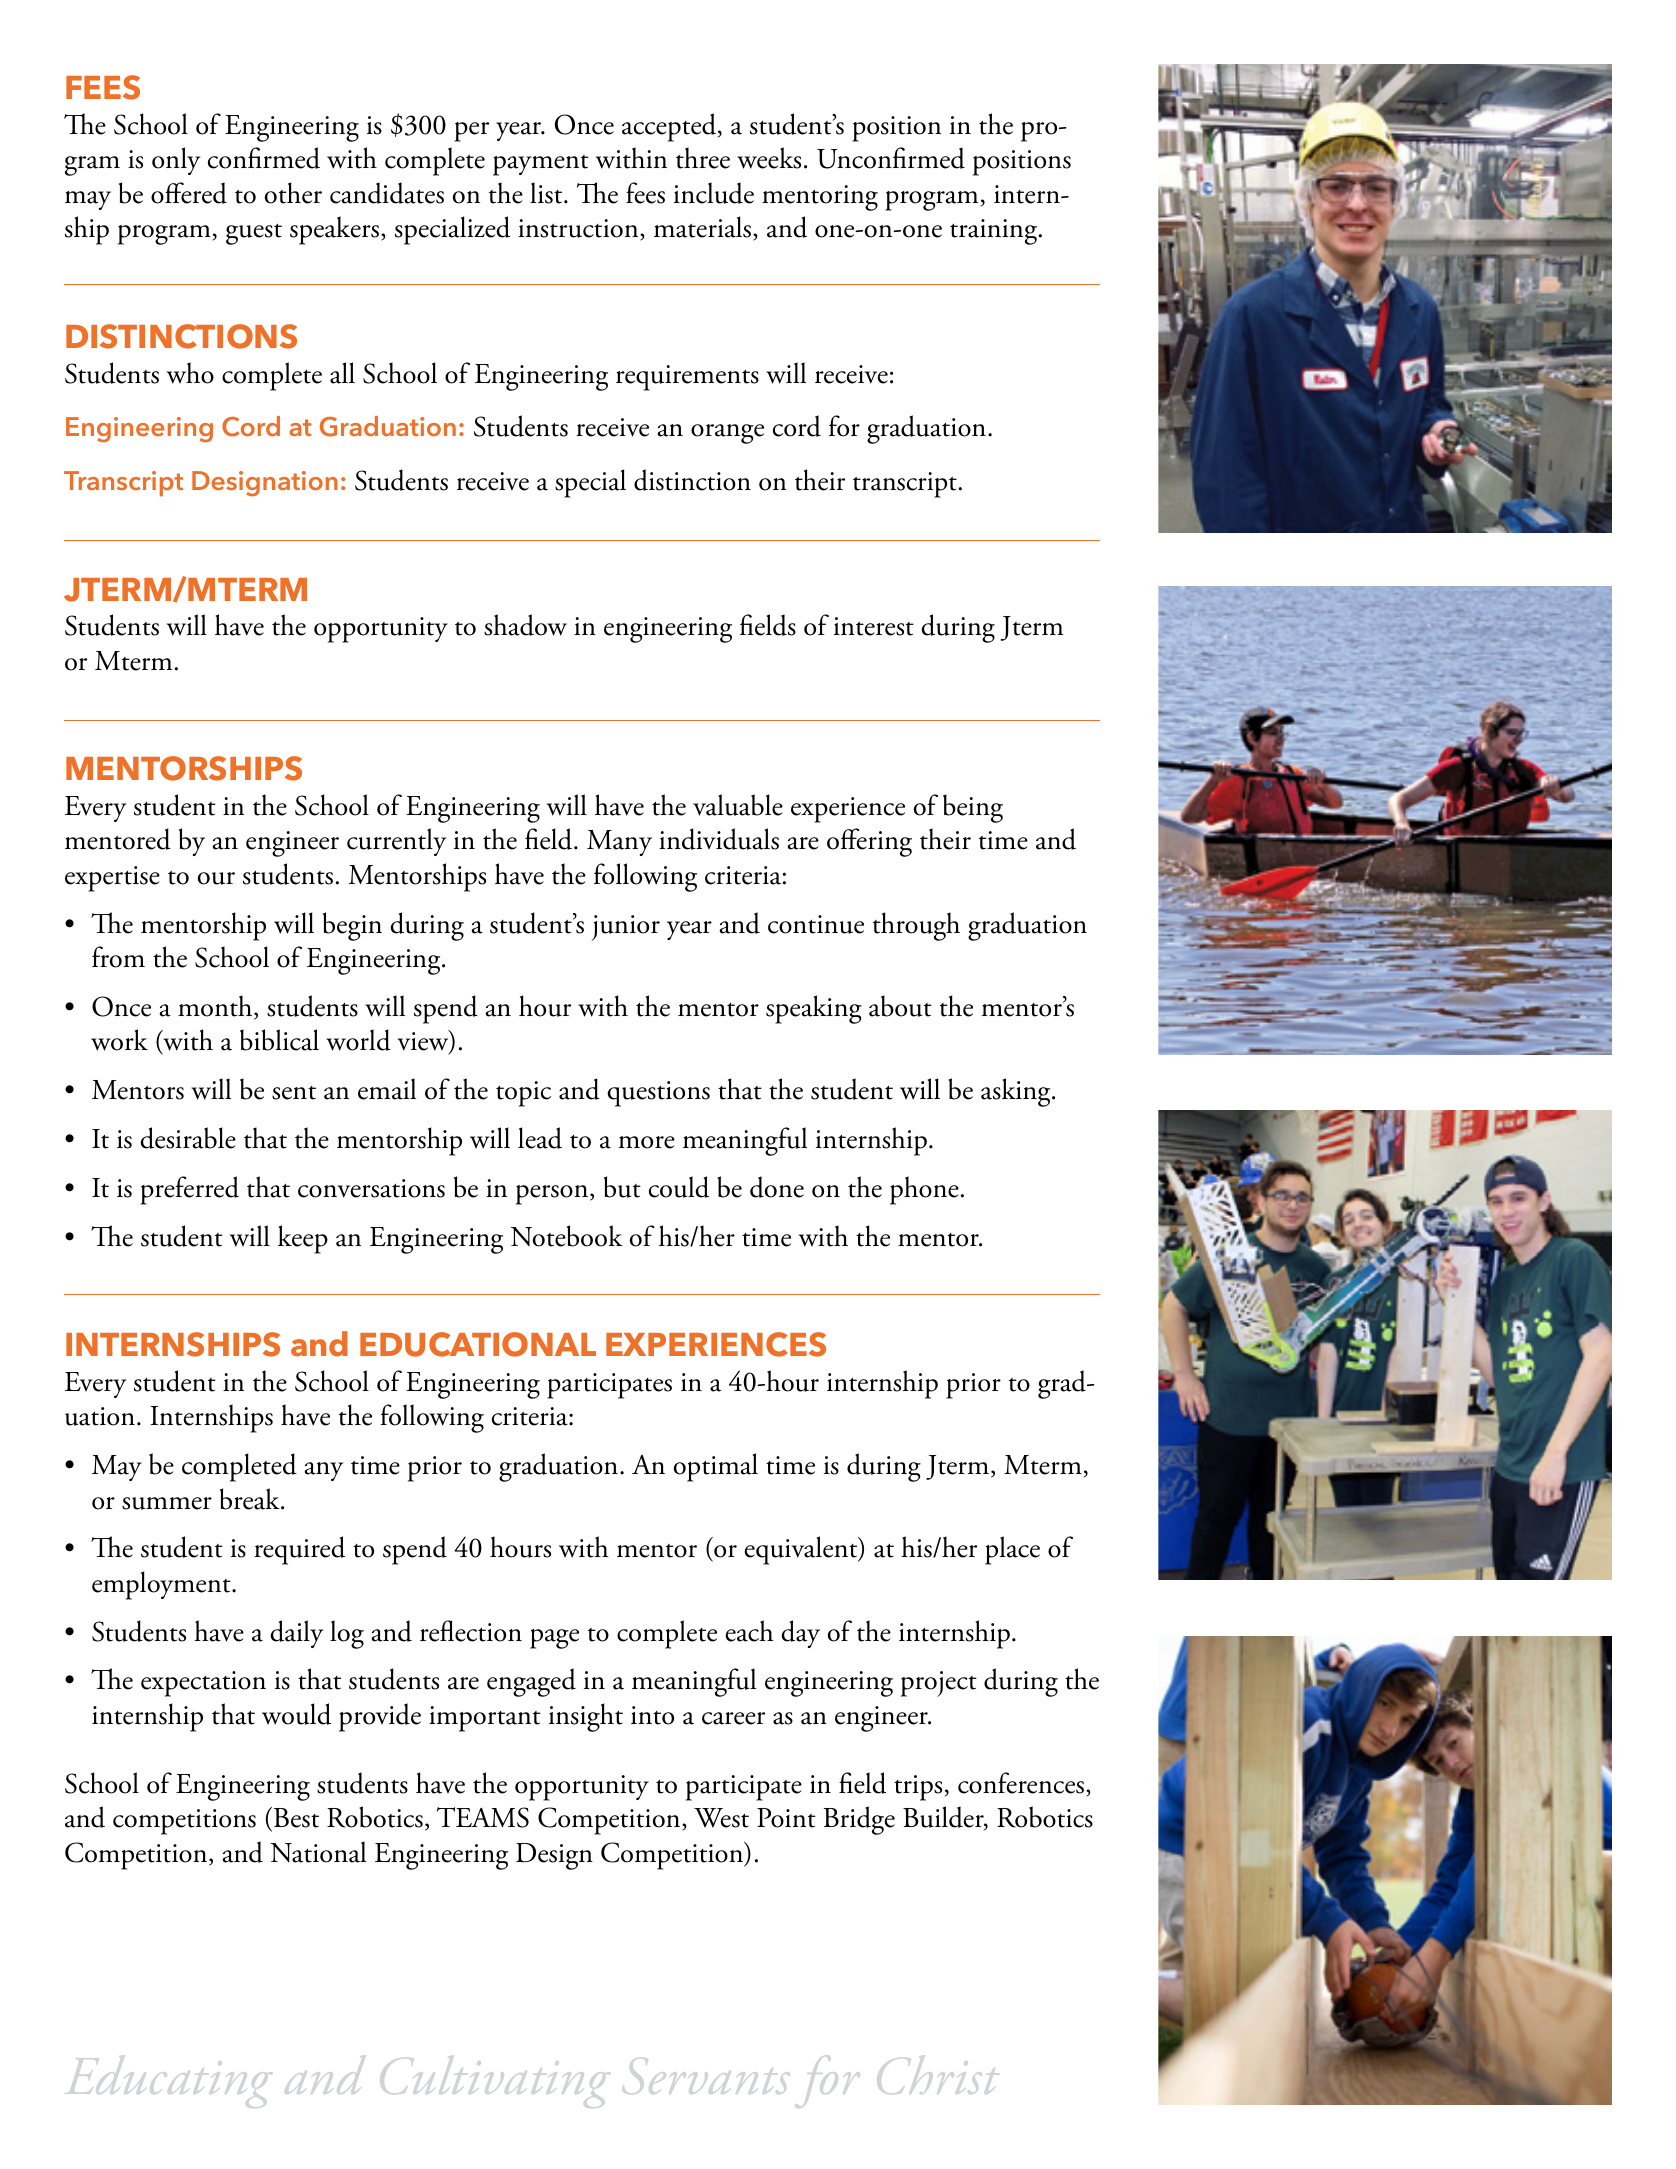 The height and width of the screenshot is (2169, 1676). Describe the element at coordinates (216, 1007) in the screenshot. I see `month` at that location.
